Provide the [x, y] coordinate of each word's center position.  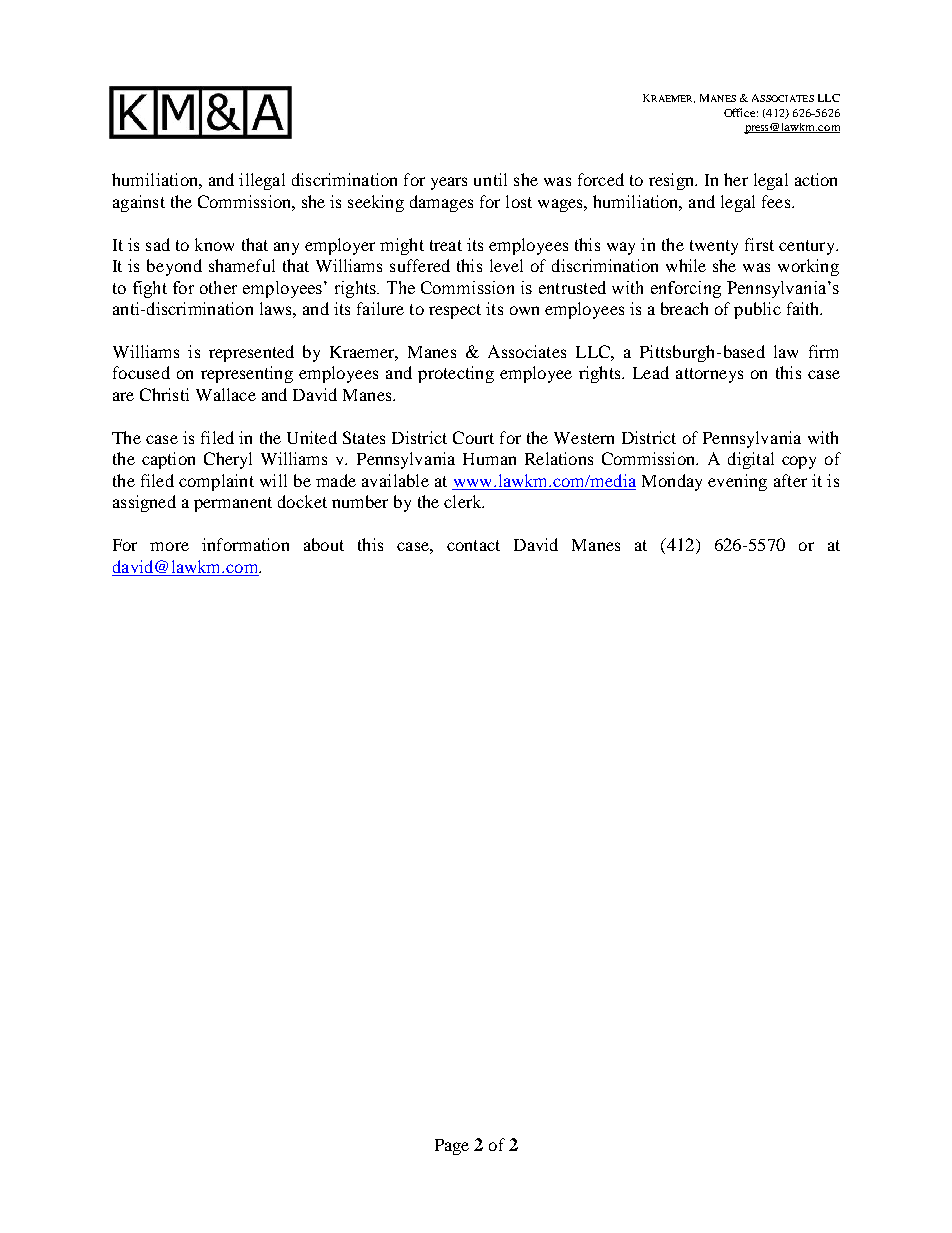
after [790, 480]
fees [777, 201]
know [214, 244]
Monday [672, 482]
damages [441, 203]
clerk [464, 501]
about [324, 544]
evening [737, 482]
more [169, 546]
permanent [233, 504]
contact [473, 545]
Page [452, 1147]
